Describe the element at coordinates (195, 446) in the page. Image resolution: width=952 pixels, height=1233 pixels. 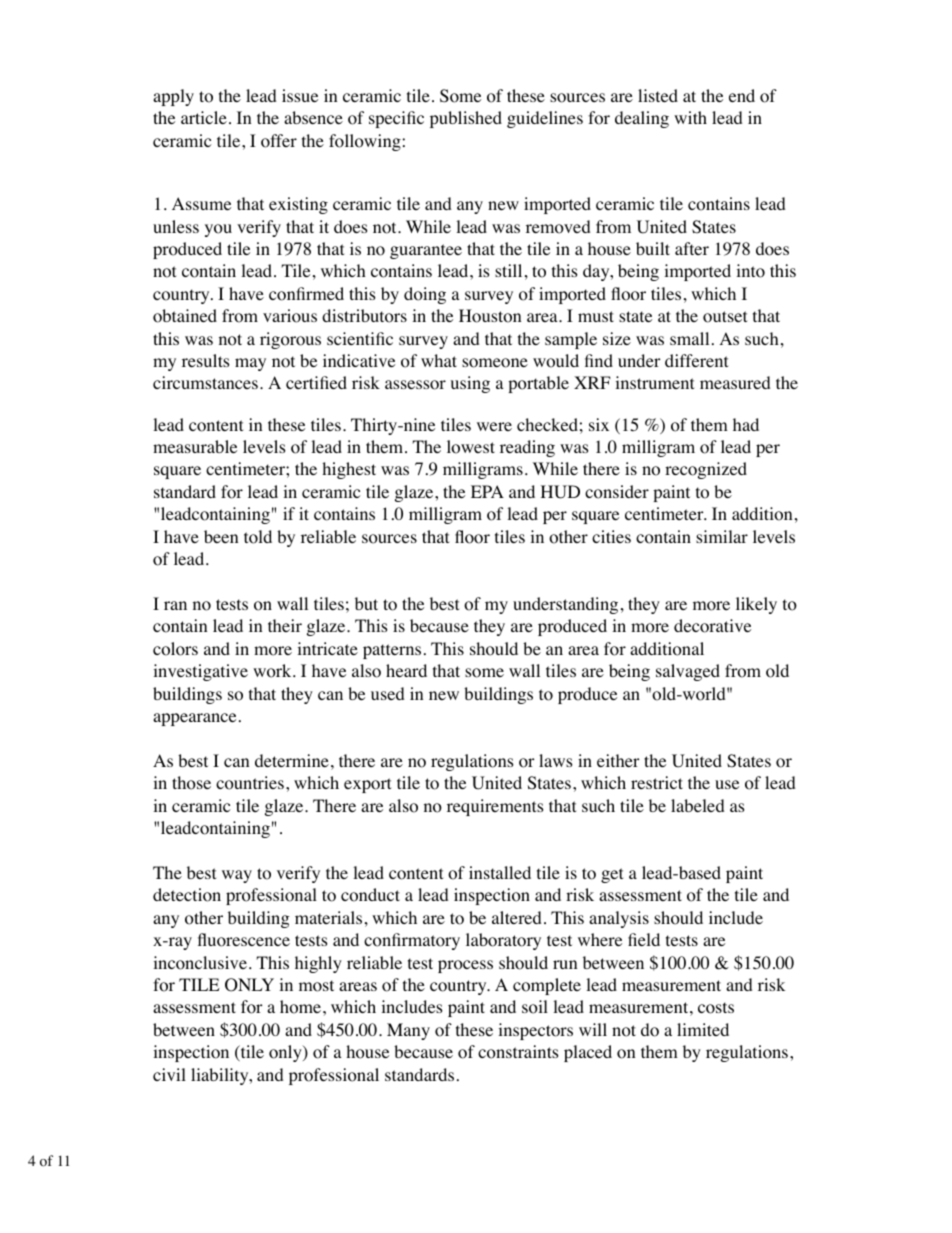
I see `measurable` at that location.
